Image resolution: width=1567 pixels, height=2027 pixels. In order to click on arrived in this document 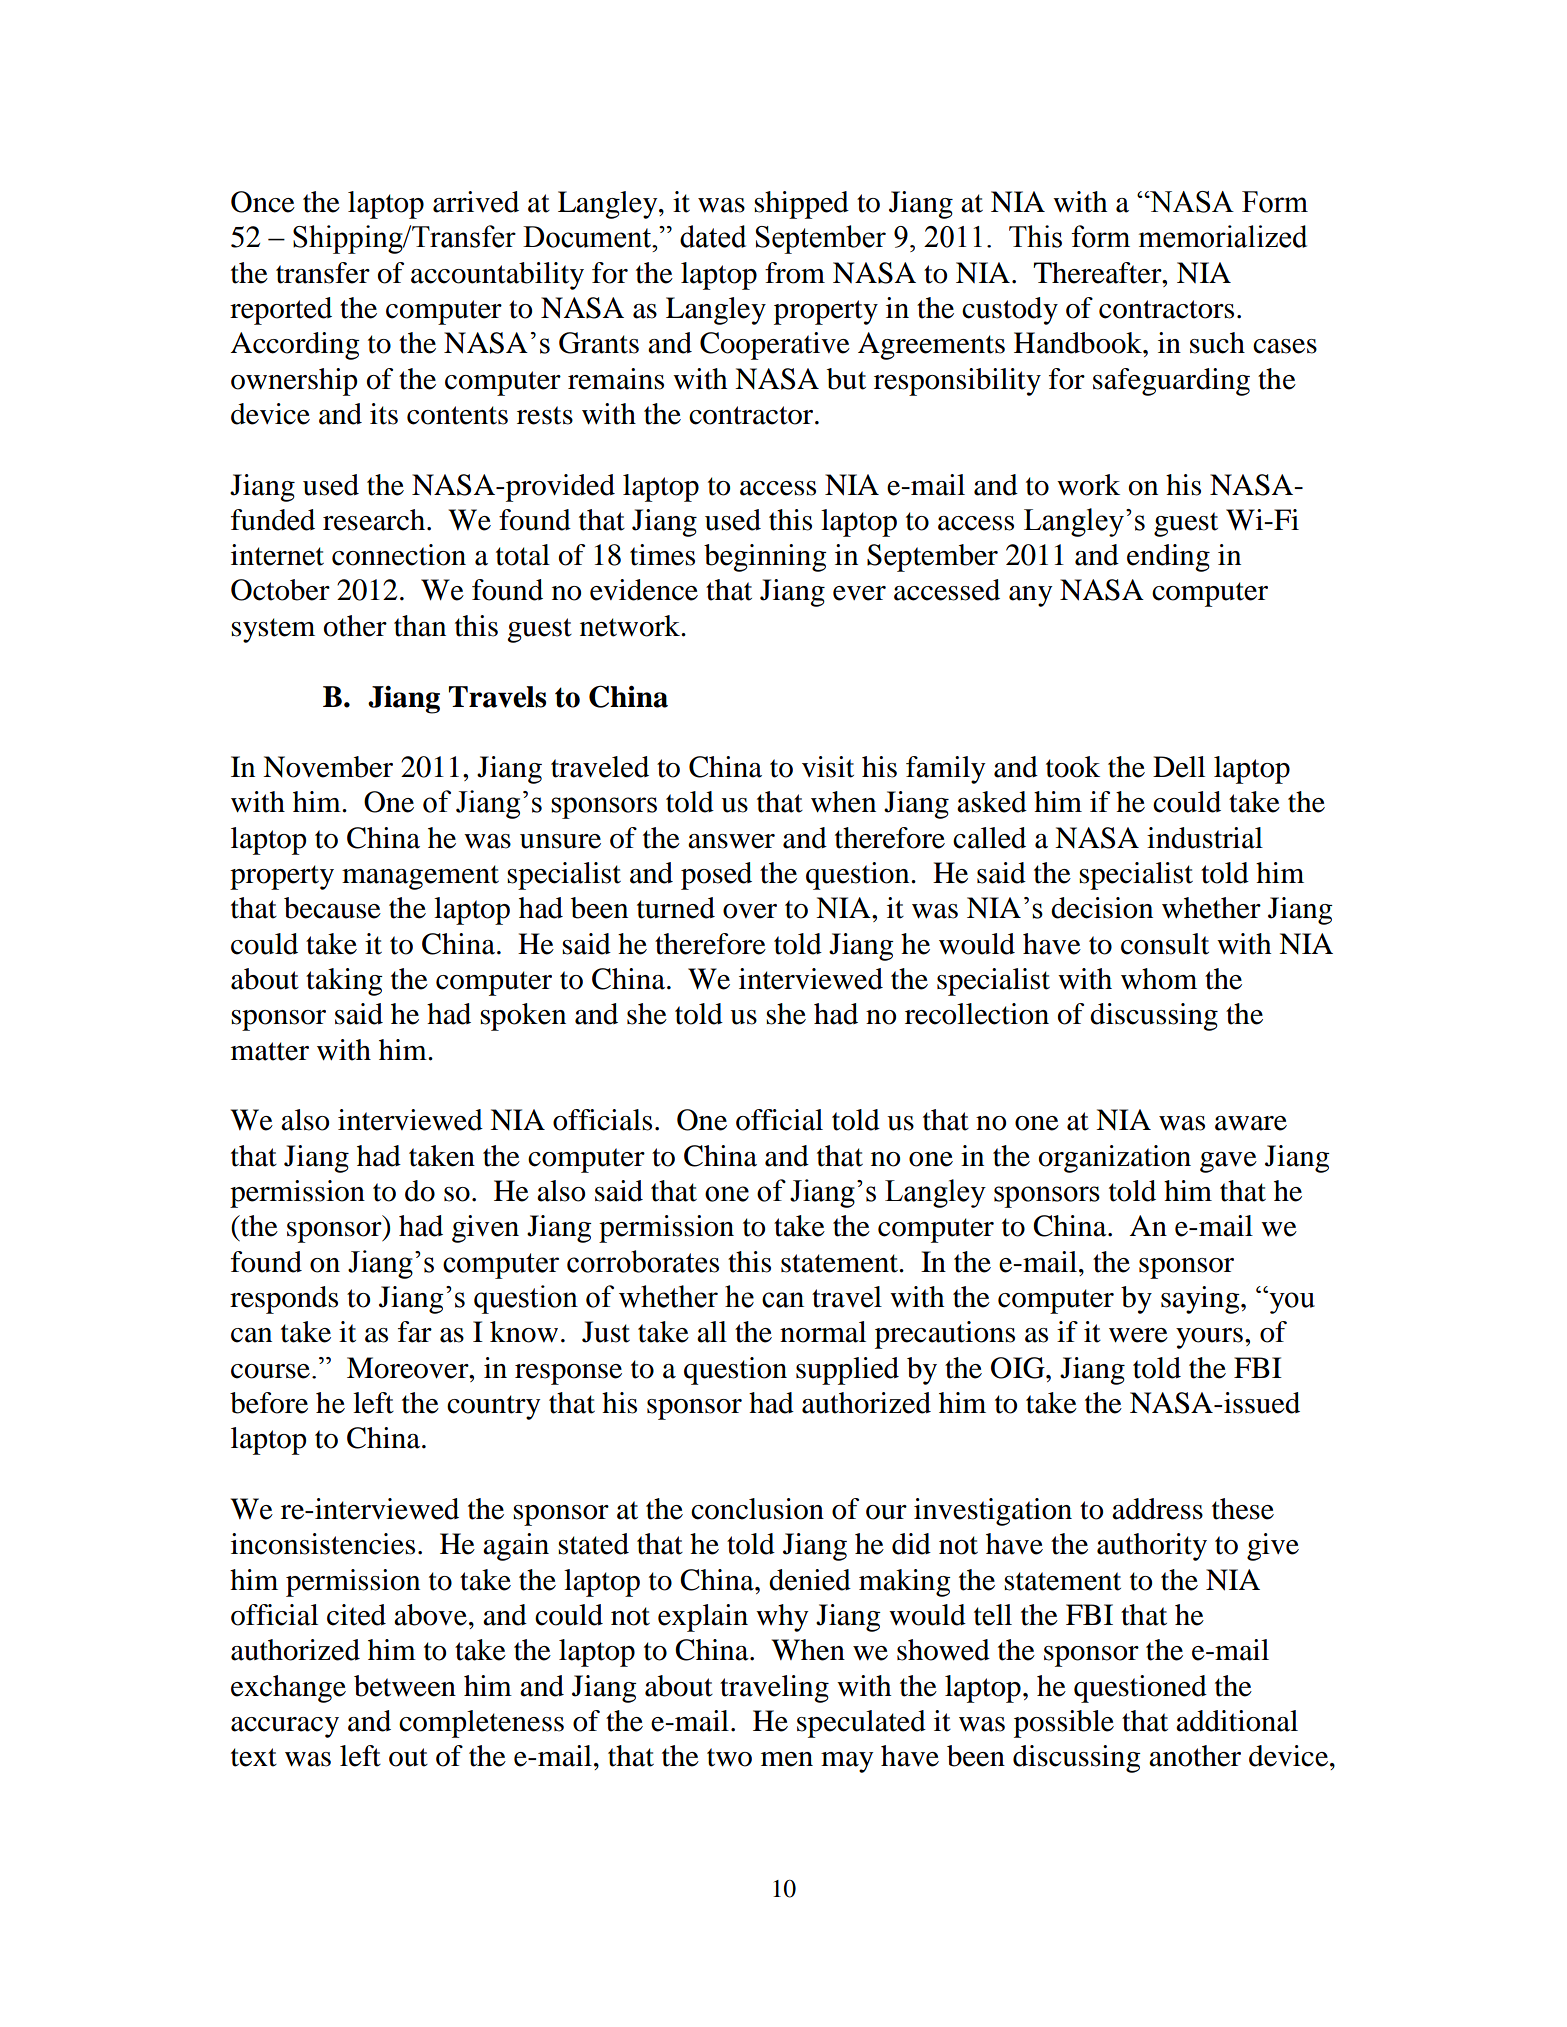, I will do `click(476, 202)`.
